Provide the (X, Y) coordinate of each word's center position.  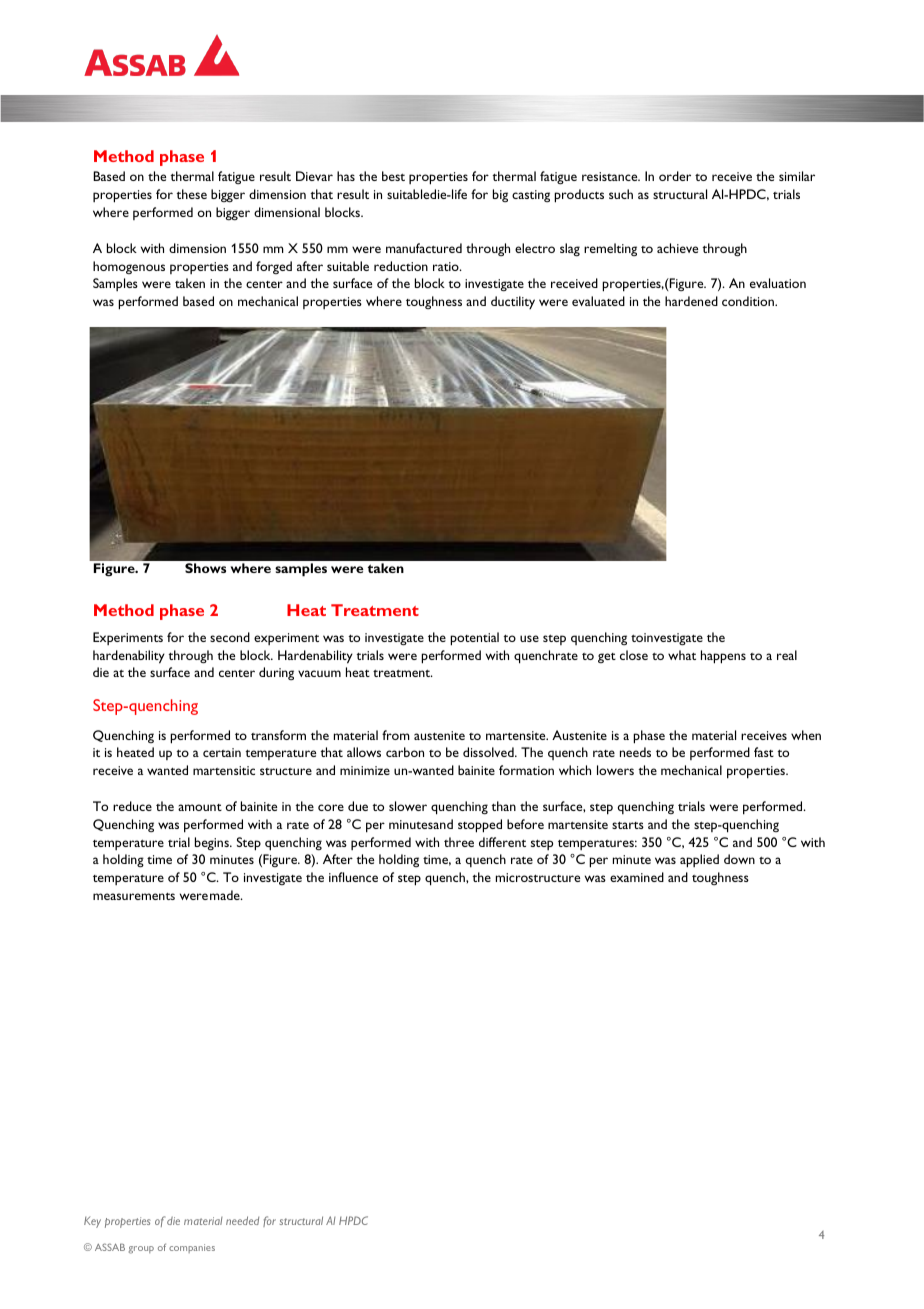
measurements (134, 896)
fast (764, 752)
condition (749, 301)
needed (242, 1220)
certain (222, 752)
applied (699, 861)
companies (192, 1248)
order (675, 176)
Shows (205, 568)
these (191, 194)
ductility (513, 302)
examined (637, 877)
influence (353, 877)
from (396, 735)
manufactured (424, 248)
